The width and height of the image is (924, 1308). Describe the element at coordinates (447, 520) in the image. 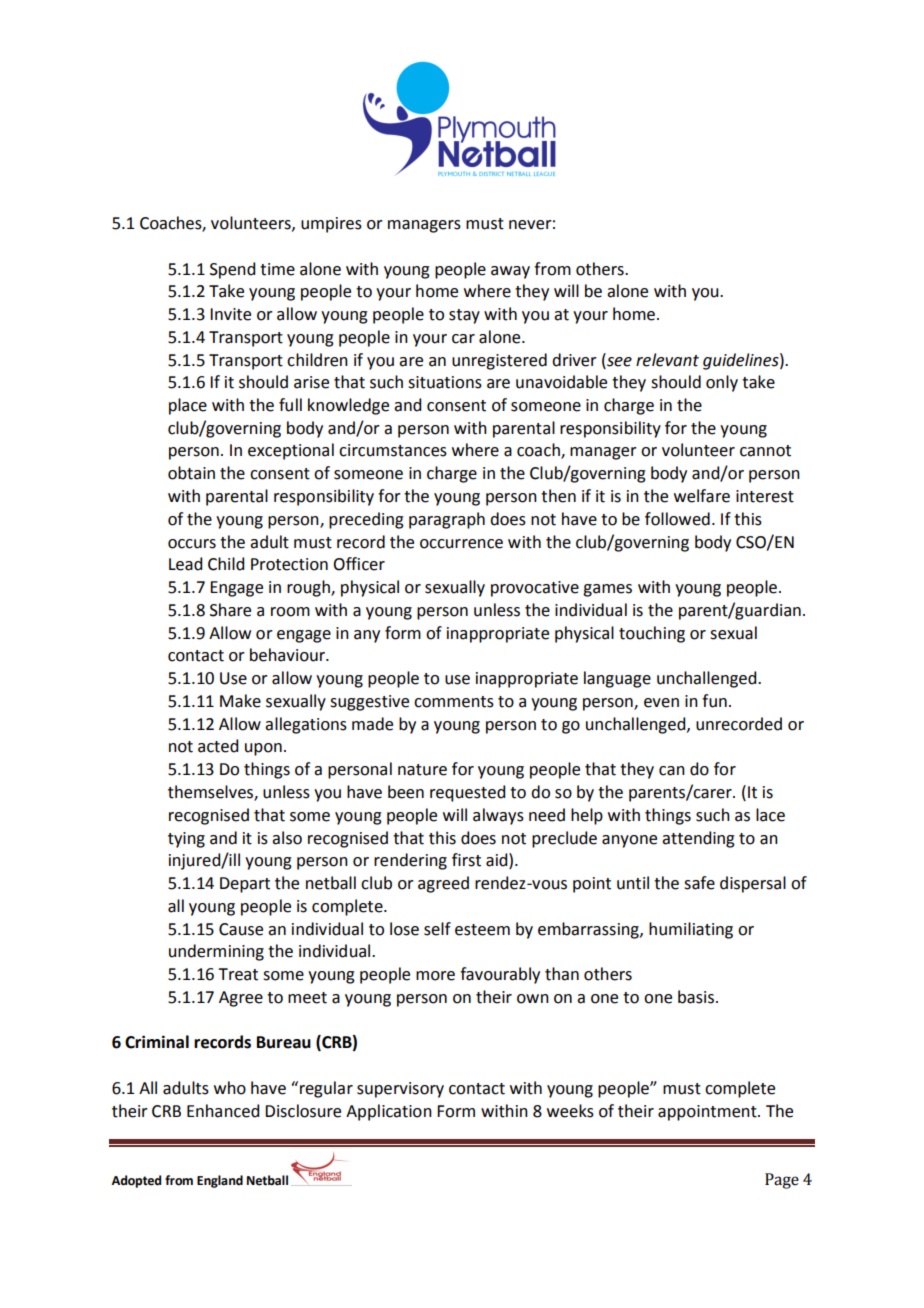

I see `paragraph` at that location.
